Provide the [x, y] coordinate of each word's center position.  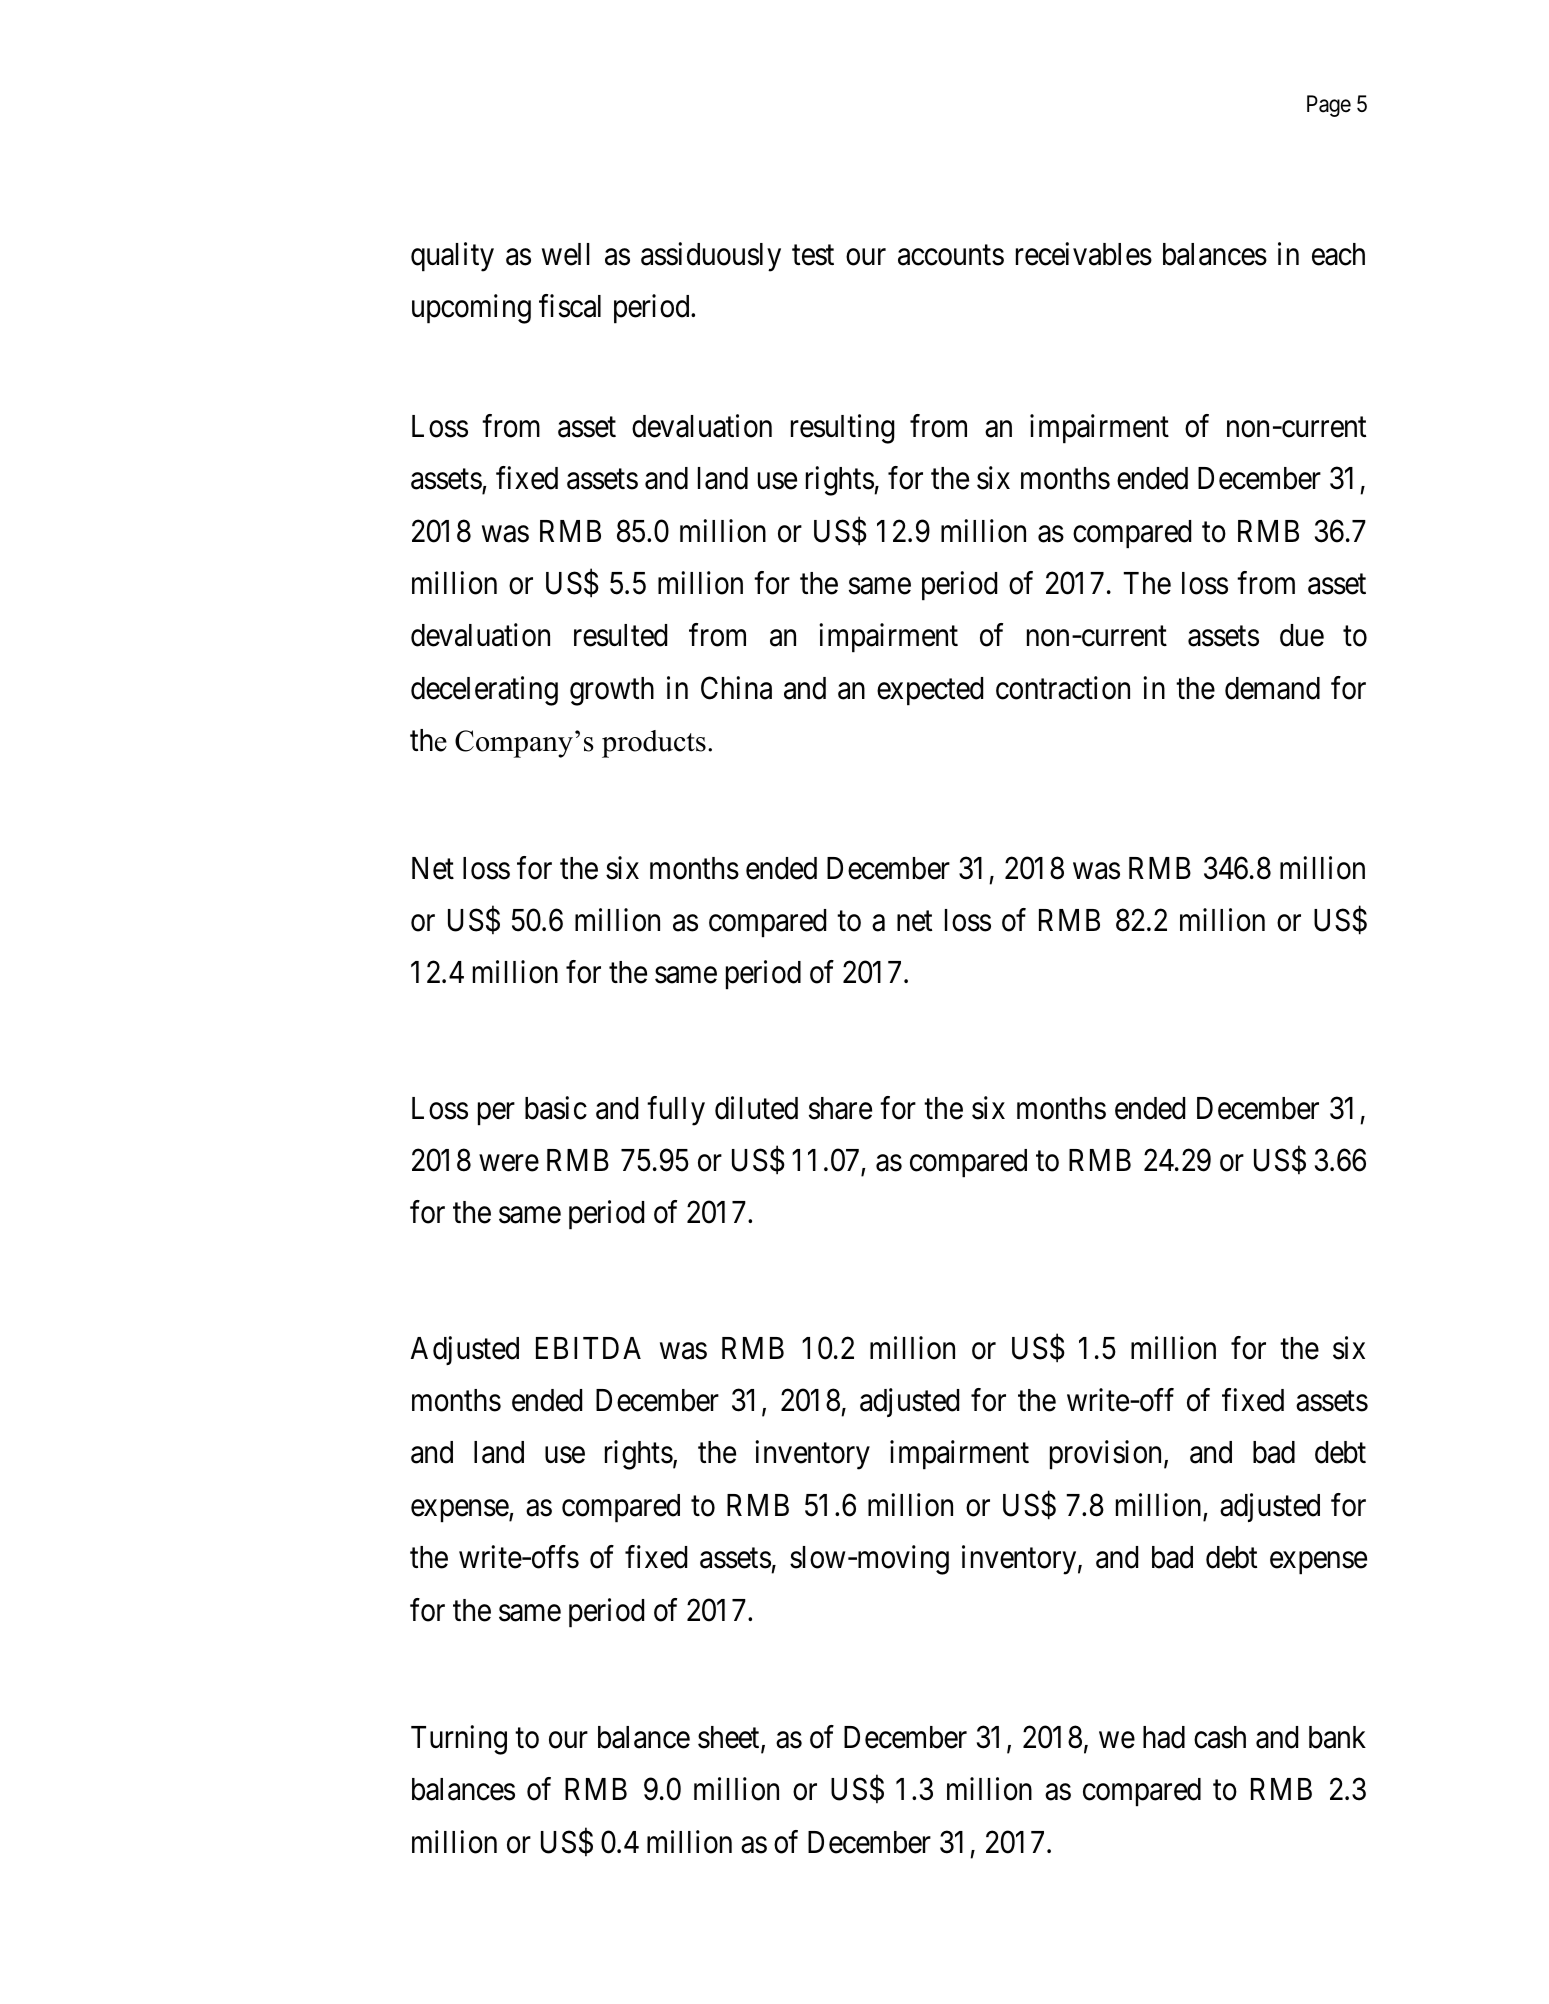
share [840, 1108]
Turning [459, 1740]
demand [1272, 688]
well [566, 254]
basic [556, 1108]
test [813, 255]
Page [1329, 106]
